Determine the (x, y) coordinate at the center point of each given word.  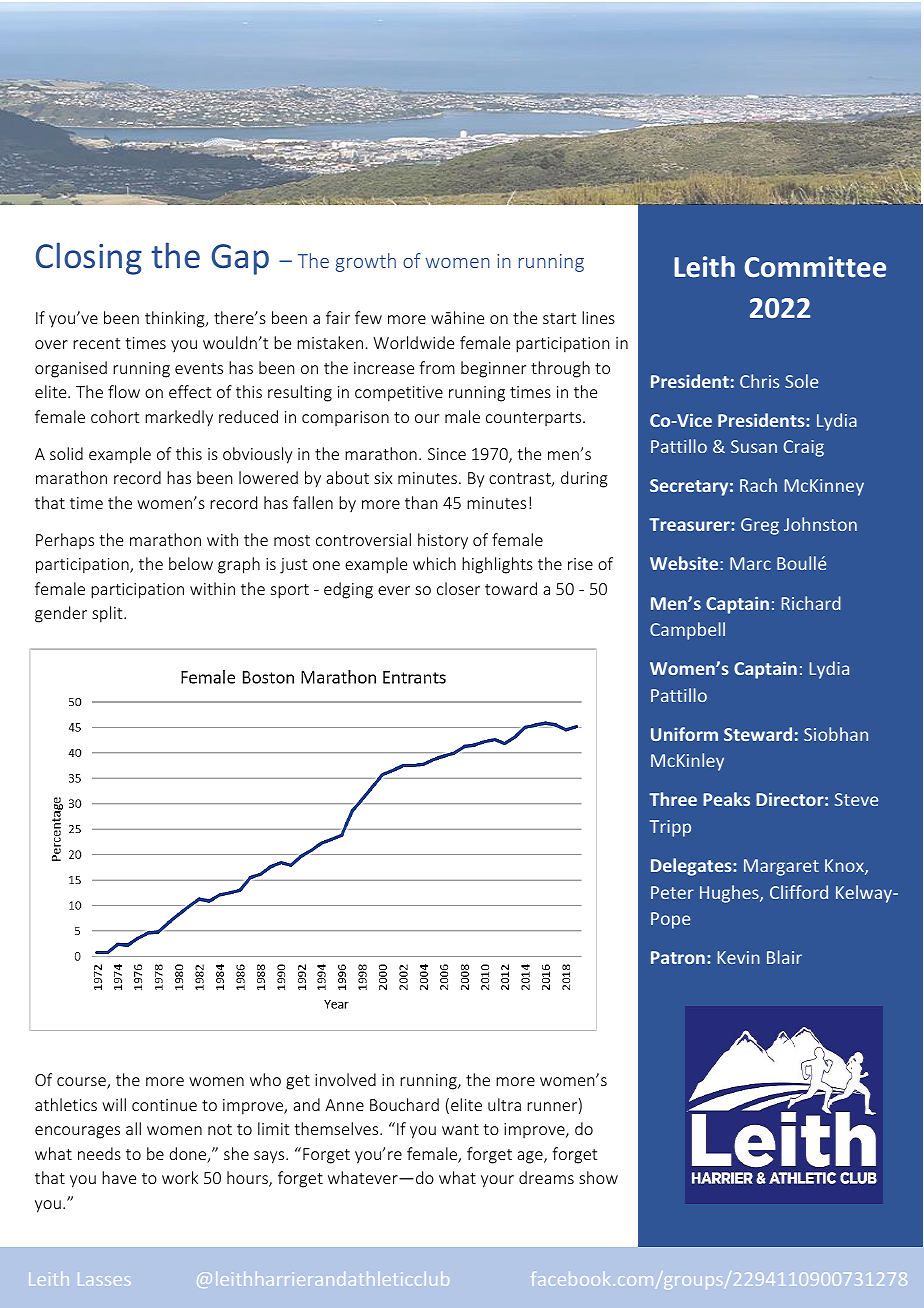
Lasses (104, 1279)
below (191, 563)
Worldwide (413, 342)
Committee (815, 267)
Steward (758, 734)
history (443, 541)
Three (673, 799)
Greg (760, 526)
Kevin (739, 957)
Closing (89, 258)
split (108, 614)
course (82, 1083)
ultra (504, 1104)
